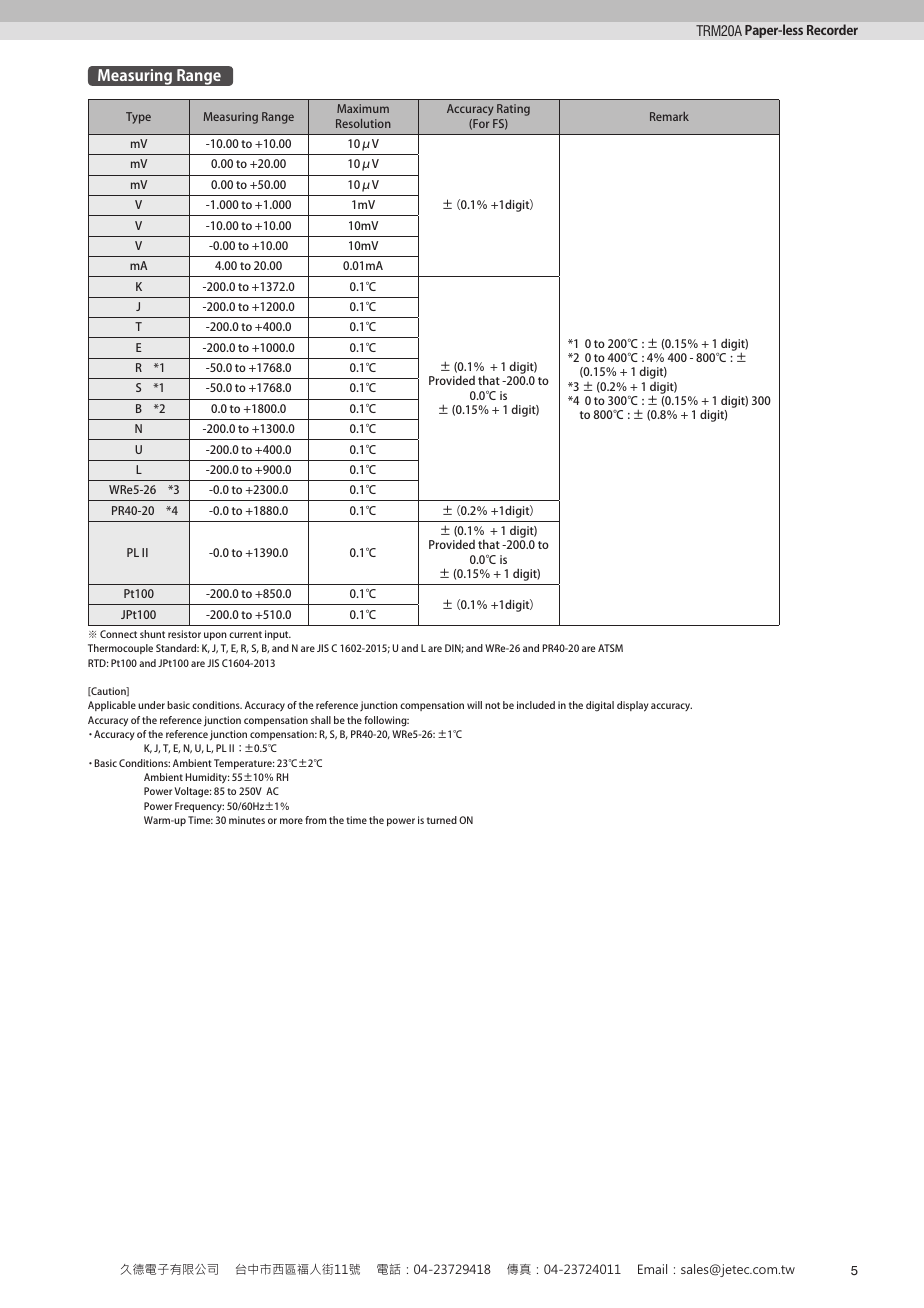 The width and height of the screenshot is (924, 1308). Describe the element at coordinates (138, 118) in the screenshot. I see `Type` at that location.
